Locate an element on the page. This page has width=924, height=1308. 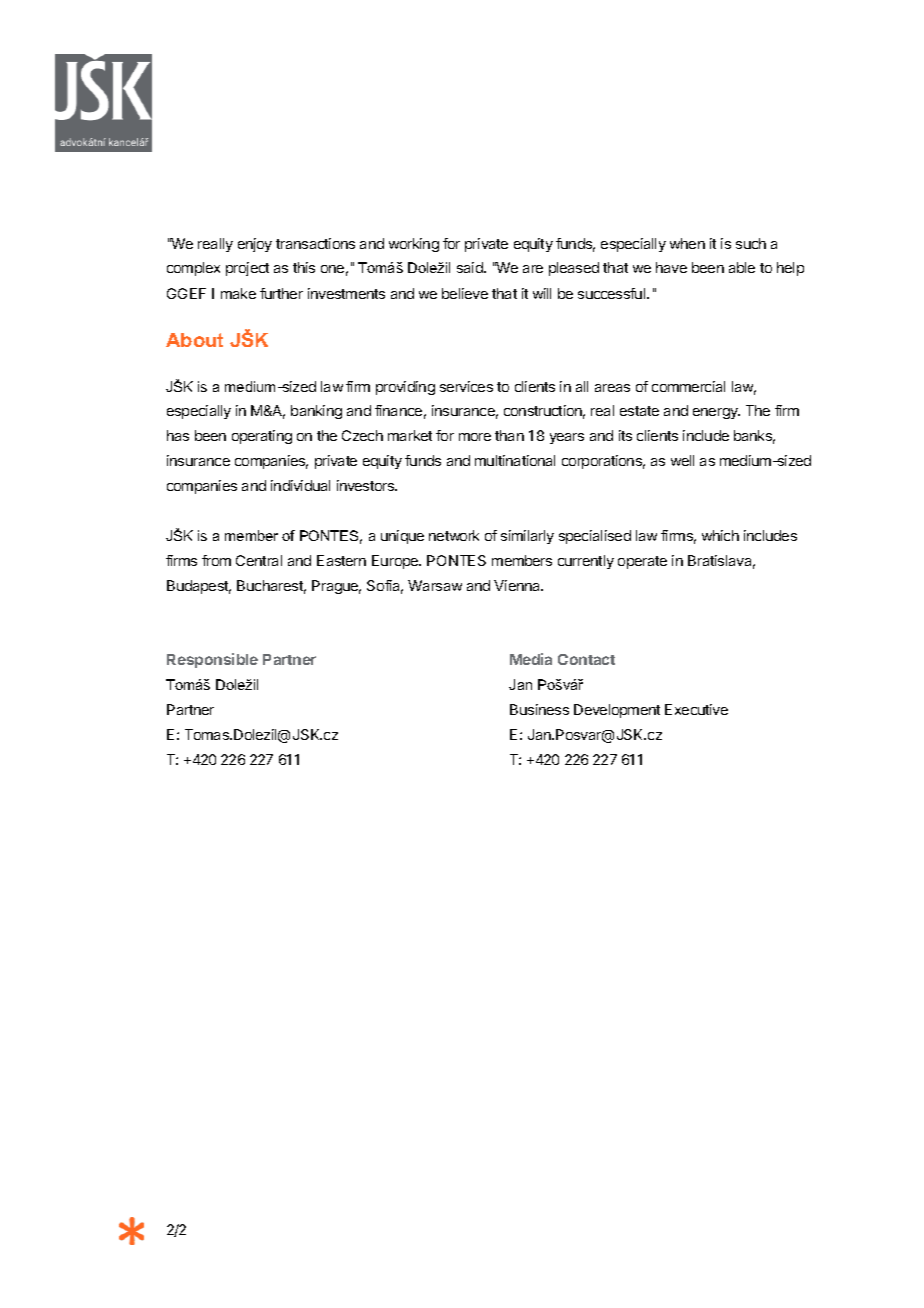
banking is located at coordinates (316, 412).
